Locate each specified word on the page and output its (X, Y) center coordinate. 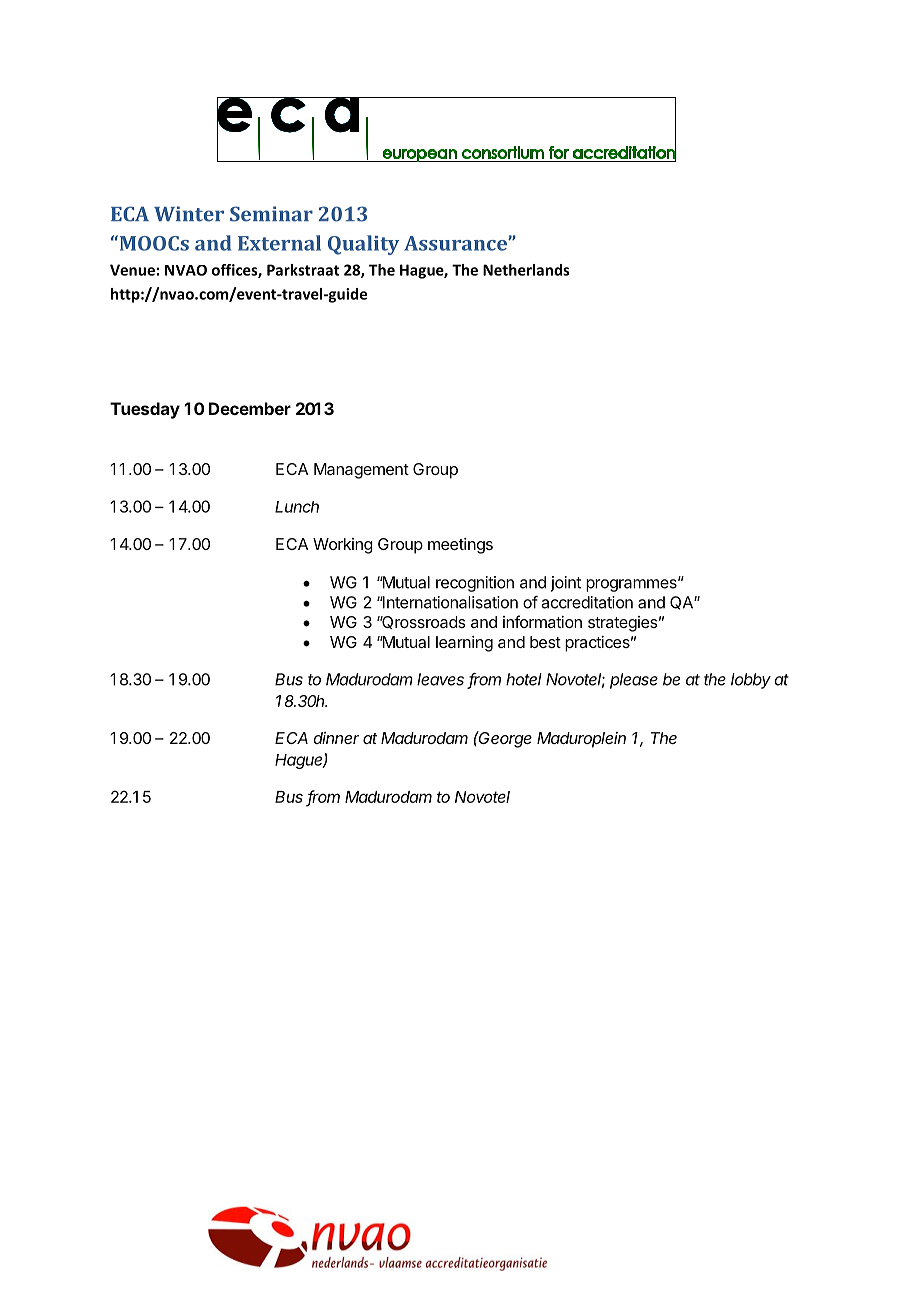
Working (343, 546)
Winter (189, 214)
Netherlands (526, 270)
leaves (440, 679)
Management (361, 471)
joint (566, 584)
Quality (363, 245)
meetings (460, 546)
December (250, 408)
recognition (475, 584)
